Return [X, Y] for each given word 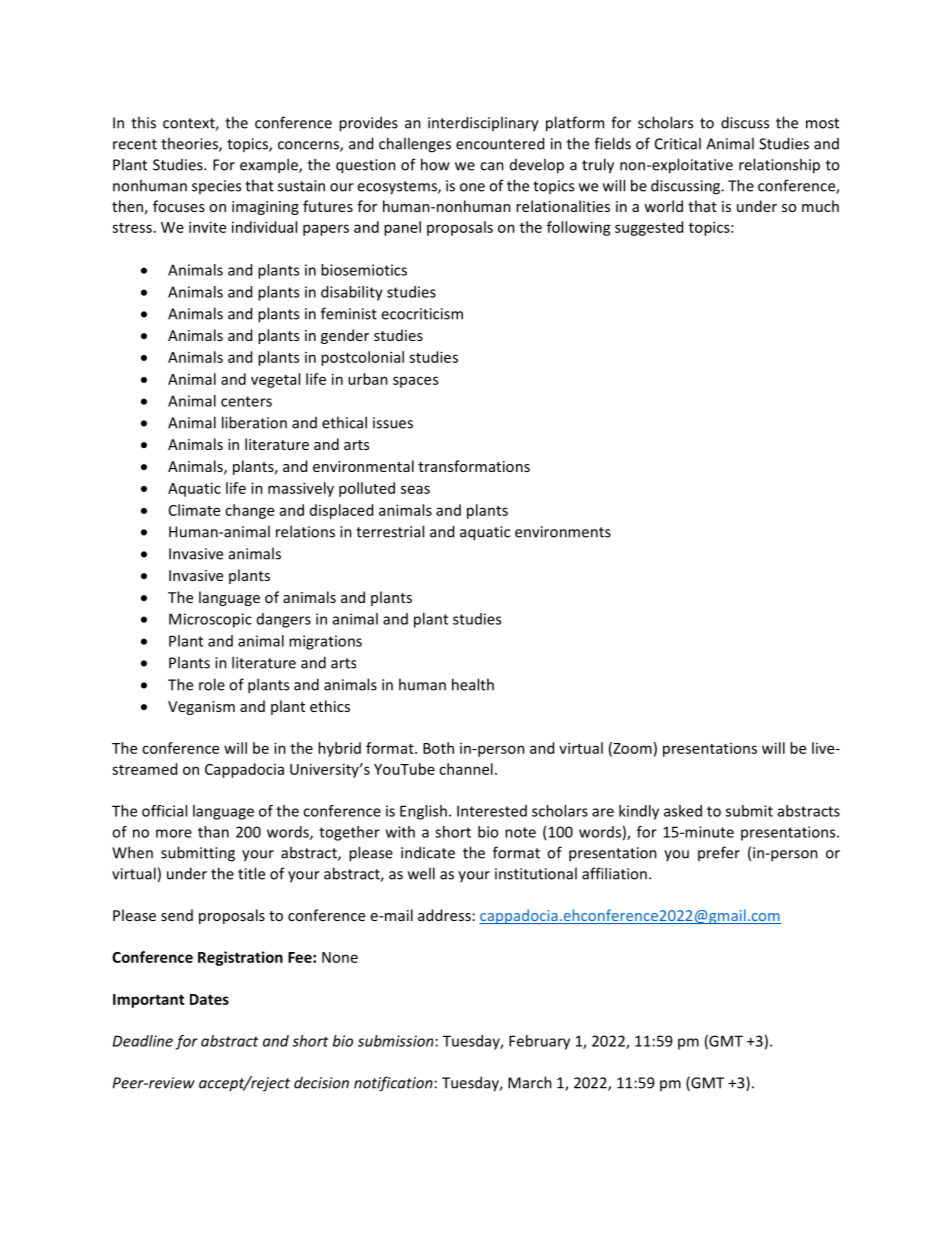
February [539, 1042]
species [216, 187]
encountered [500, 143]
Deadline [143, 1041]
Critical [678, 143]
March [530, 1082]
